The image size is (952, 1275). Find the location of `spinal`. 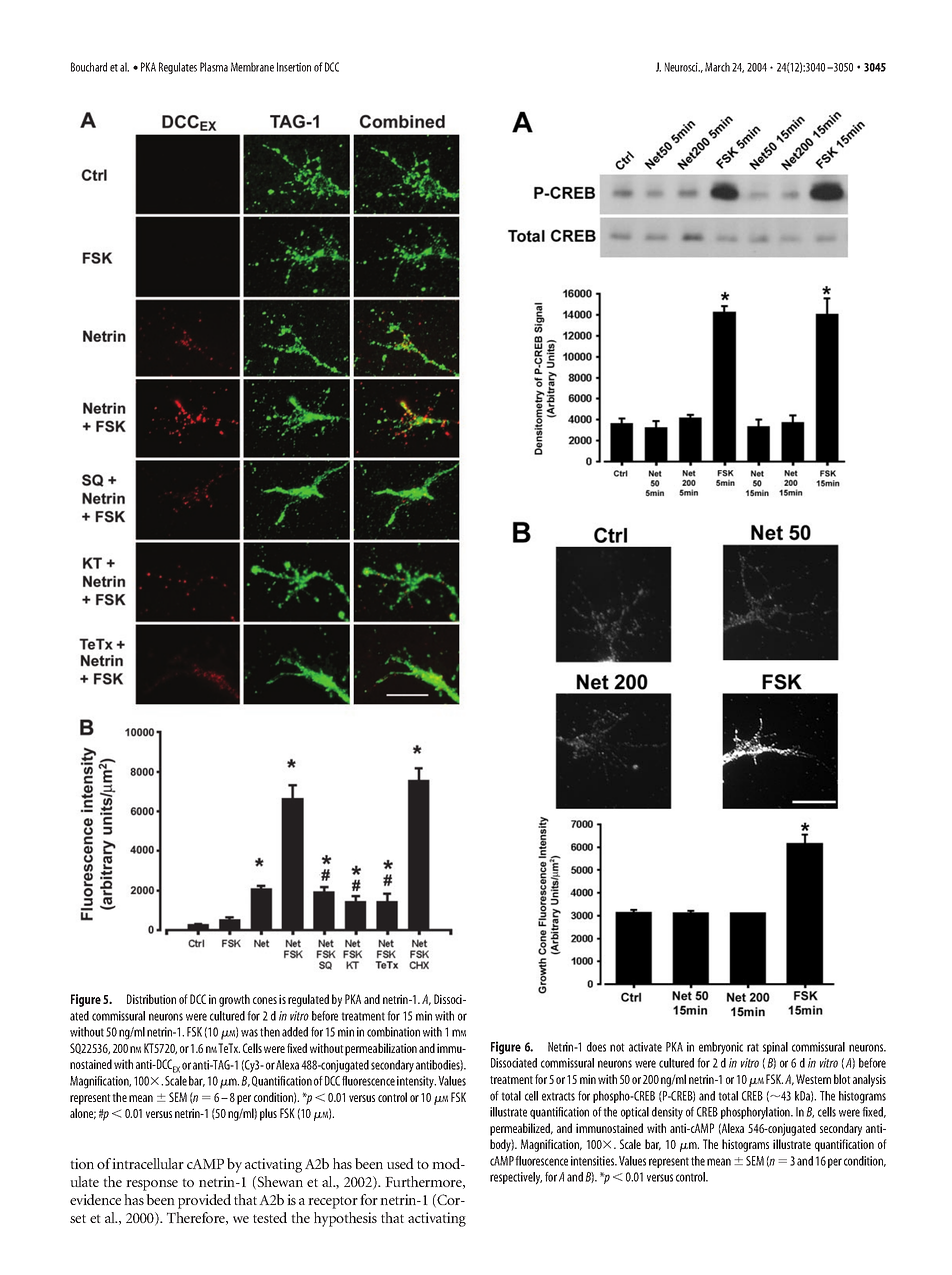

spinal is located at coordinates (775, 1048).
